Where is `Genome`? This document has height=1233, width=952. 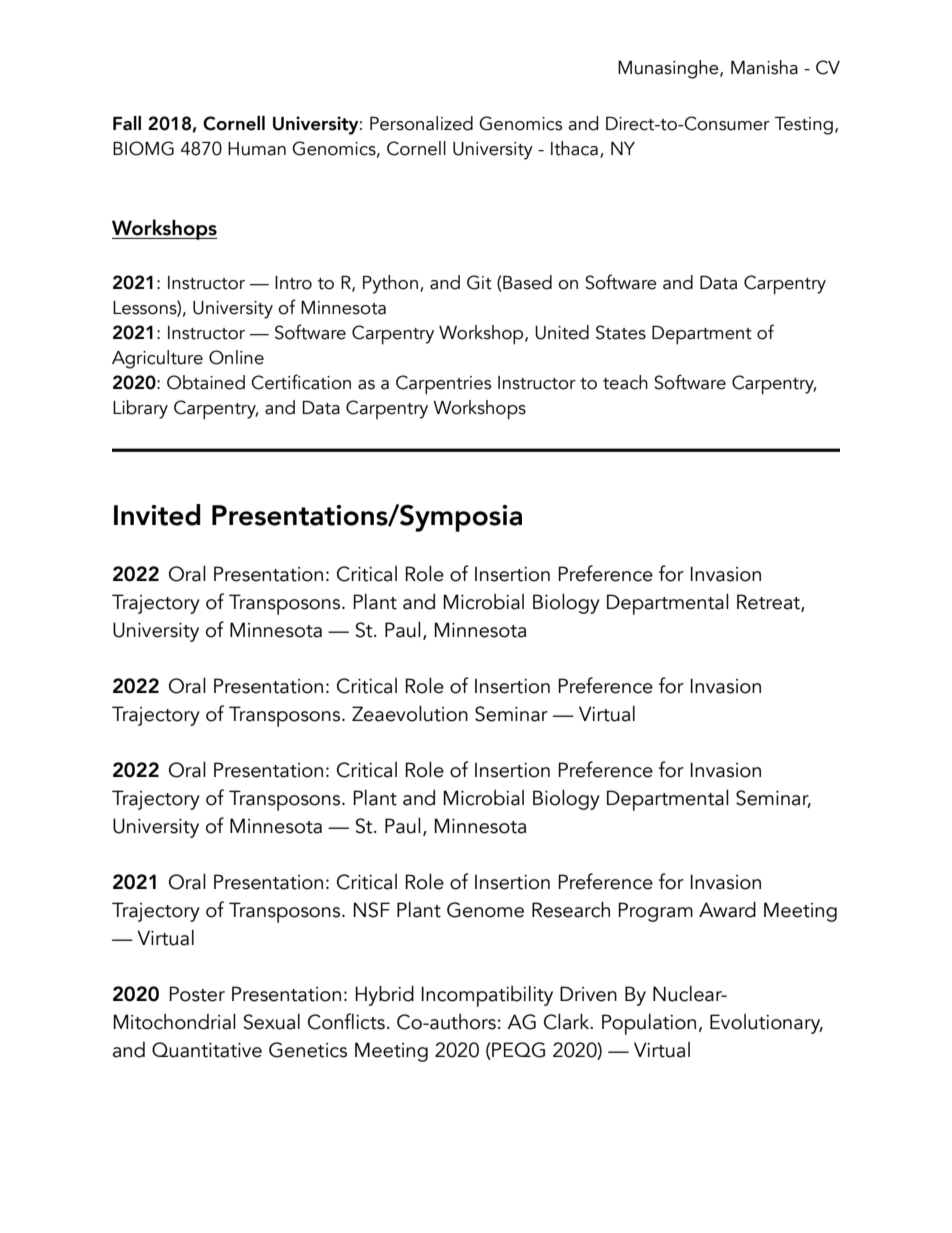 Genome is located at coordinates (485, 910).
